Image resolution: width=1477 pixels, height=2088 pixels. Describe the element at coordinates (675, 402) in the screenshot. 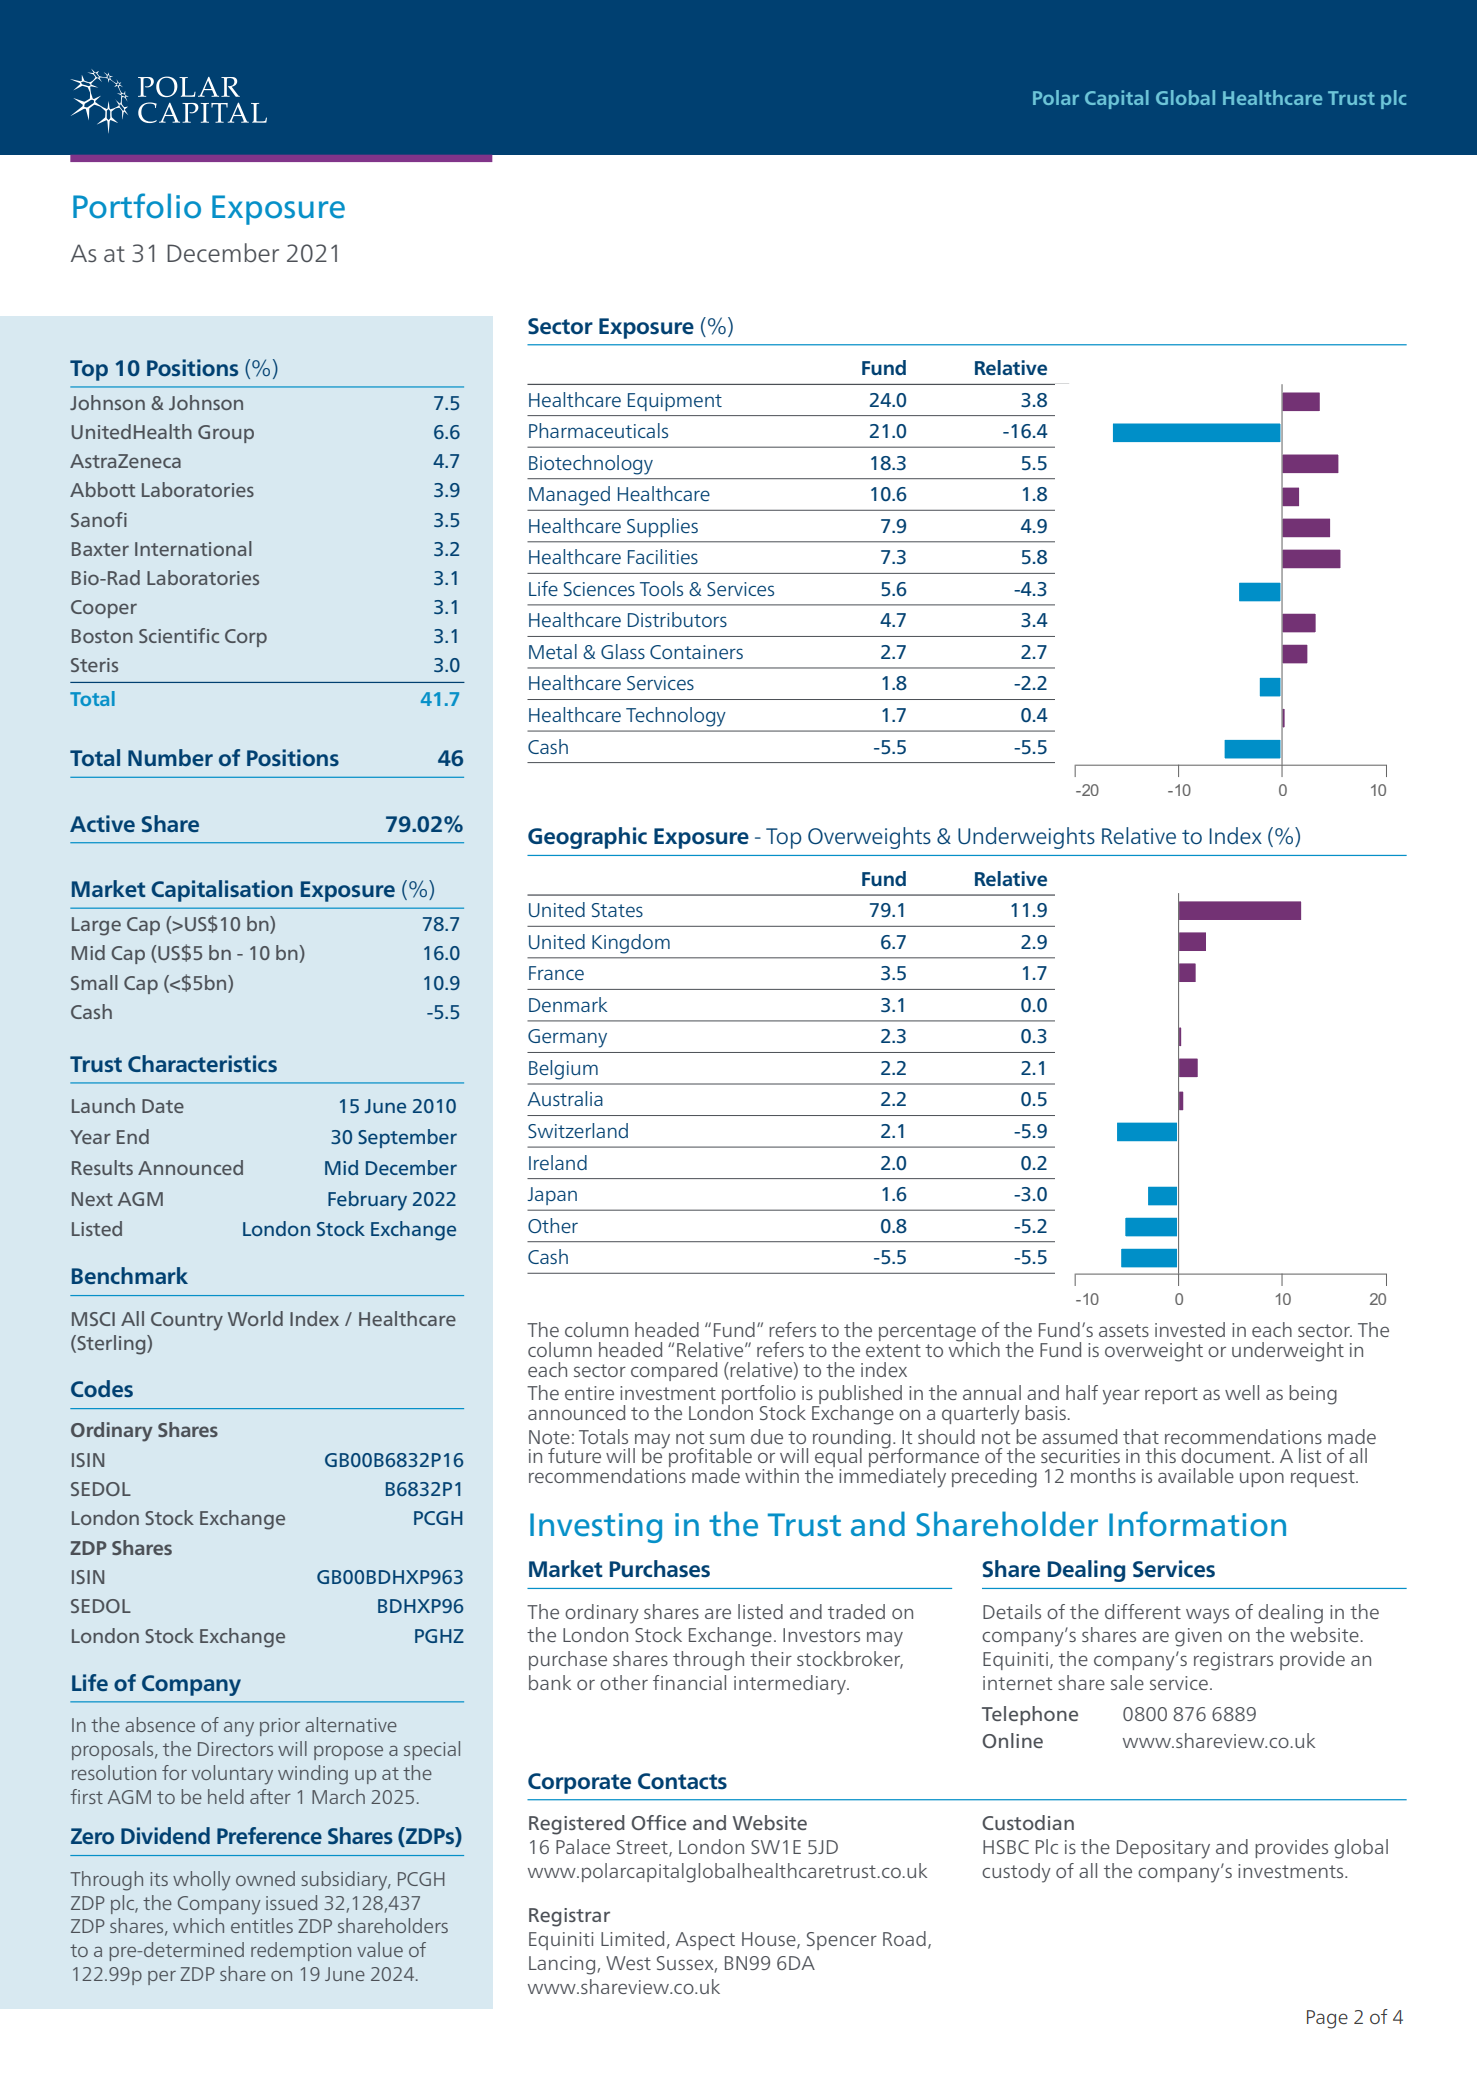

I see `Equipment` at that location.
